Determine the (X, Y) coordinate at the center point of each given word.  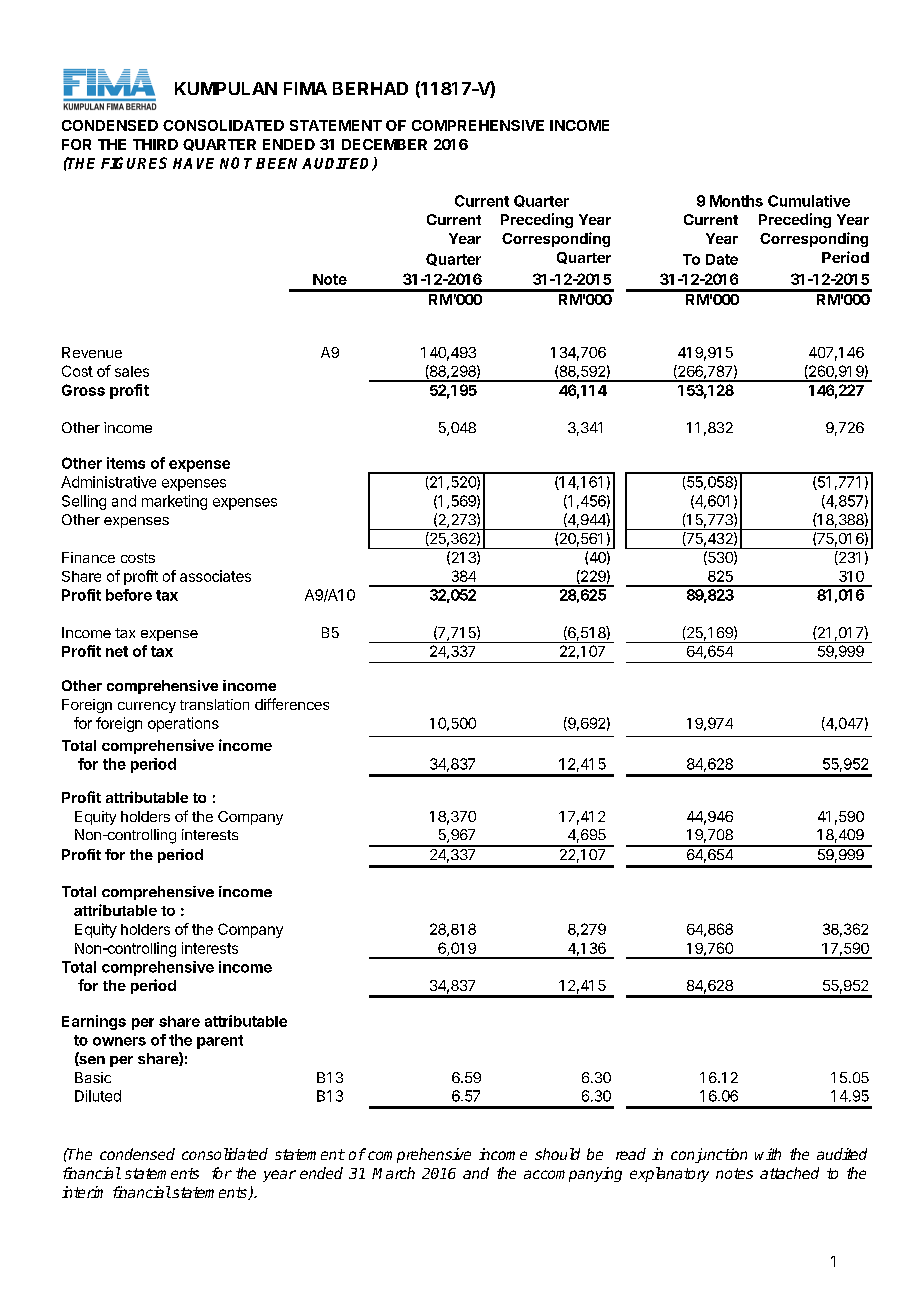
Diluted (98, 1096)
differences (292, 704)
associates (215, 576)
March (393, 1173)
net (117, 651)
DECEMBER (384, 144)
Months (736, 201)
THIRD (155, 144)
